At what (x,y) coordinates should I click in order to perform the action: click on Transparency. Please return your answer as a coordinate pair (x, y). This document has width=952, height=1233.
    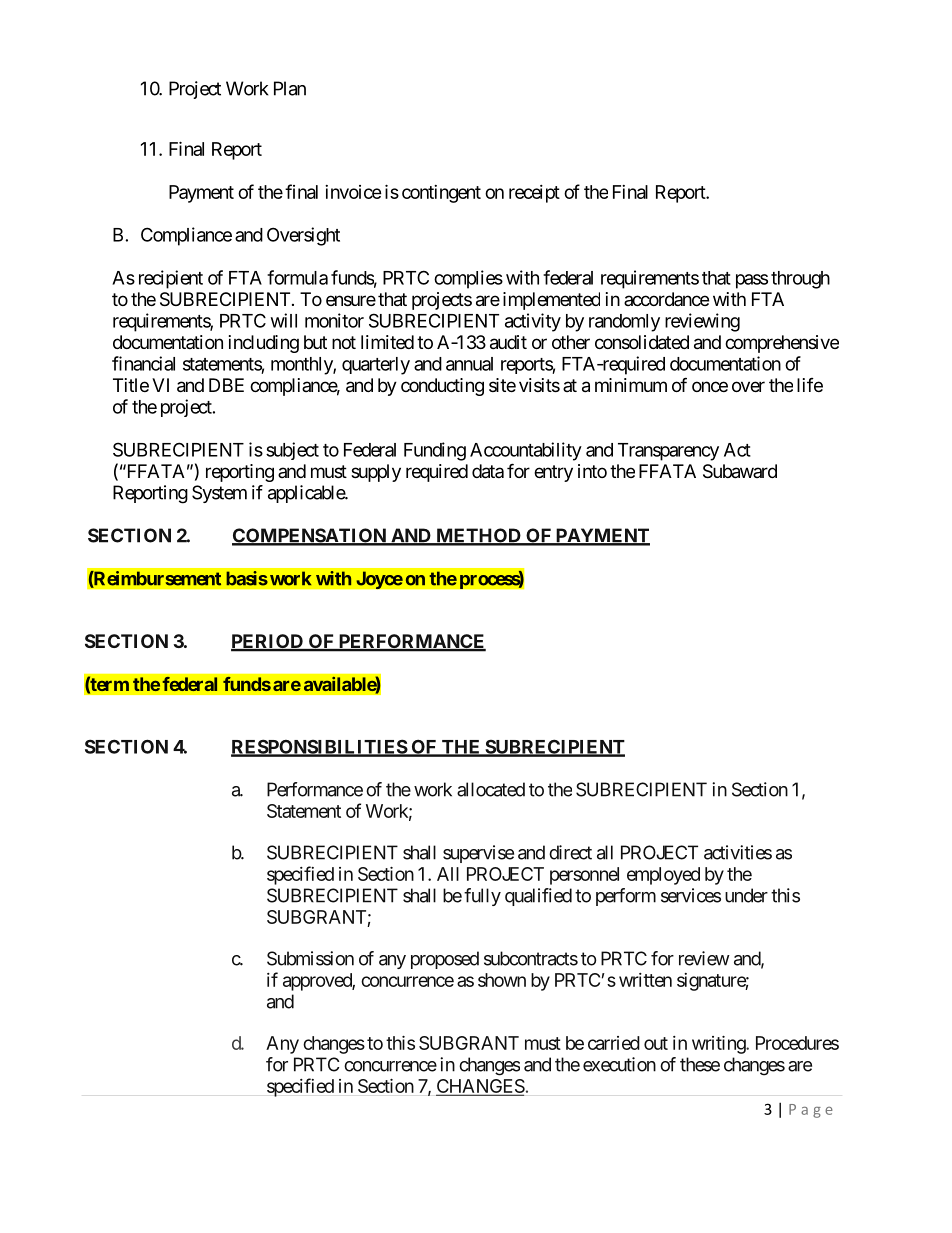
    Looking at the image, I should click on (668, 452).
